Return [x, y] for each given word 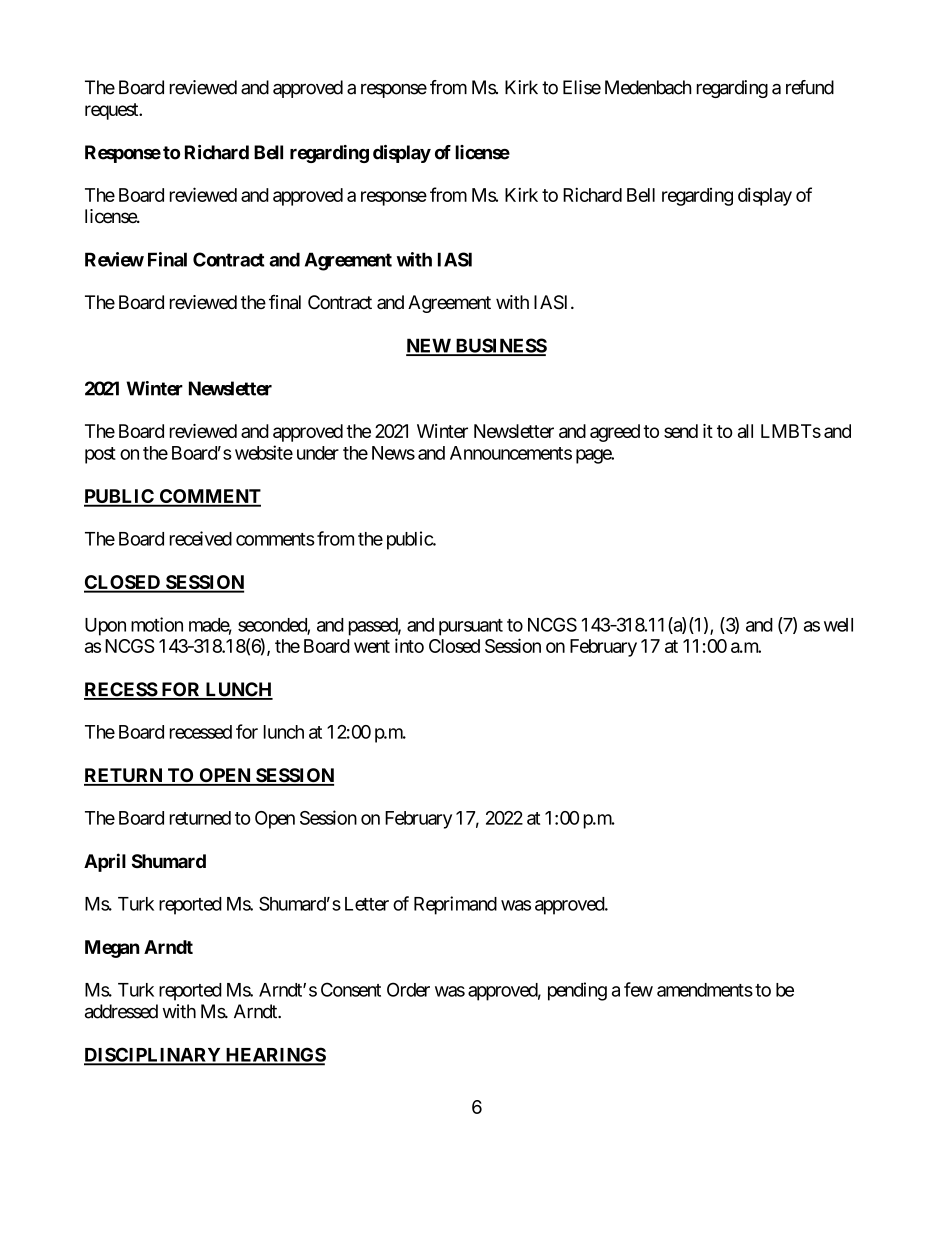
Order [408, 989]
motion [157, 624]
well [838, 625]
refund [810, 87]
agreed [615, 433]
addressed [121, 1011]
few [638, 989]
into [409, 645]
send [681, 431]
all [745, 431]
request [112, 111]
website [264, 452]
